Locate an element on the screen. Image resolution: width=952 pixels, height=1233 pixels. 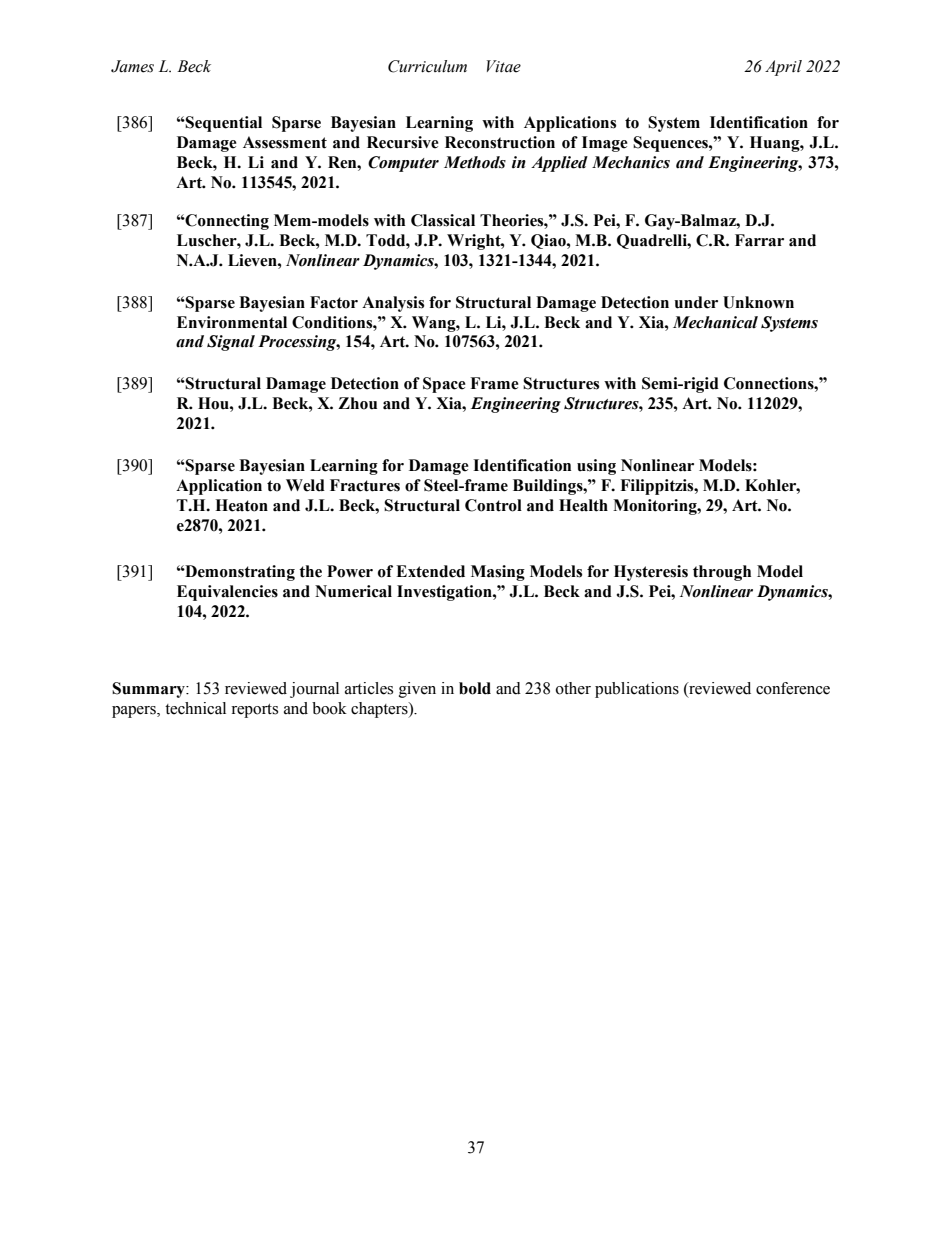
Curriculum is located at coordinates (427, 66).
